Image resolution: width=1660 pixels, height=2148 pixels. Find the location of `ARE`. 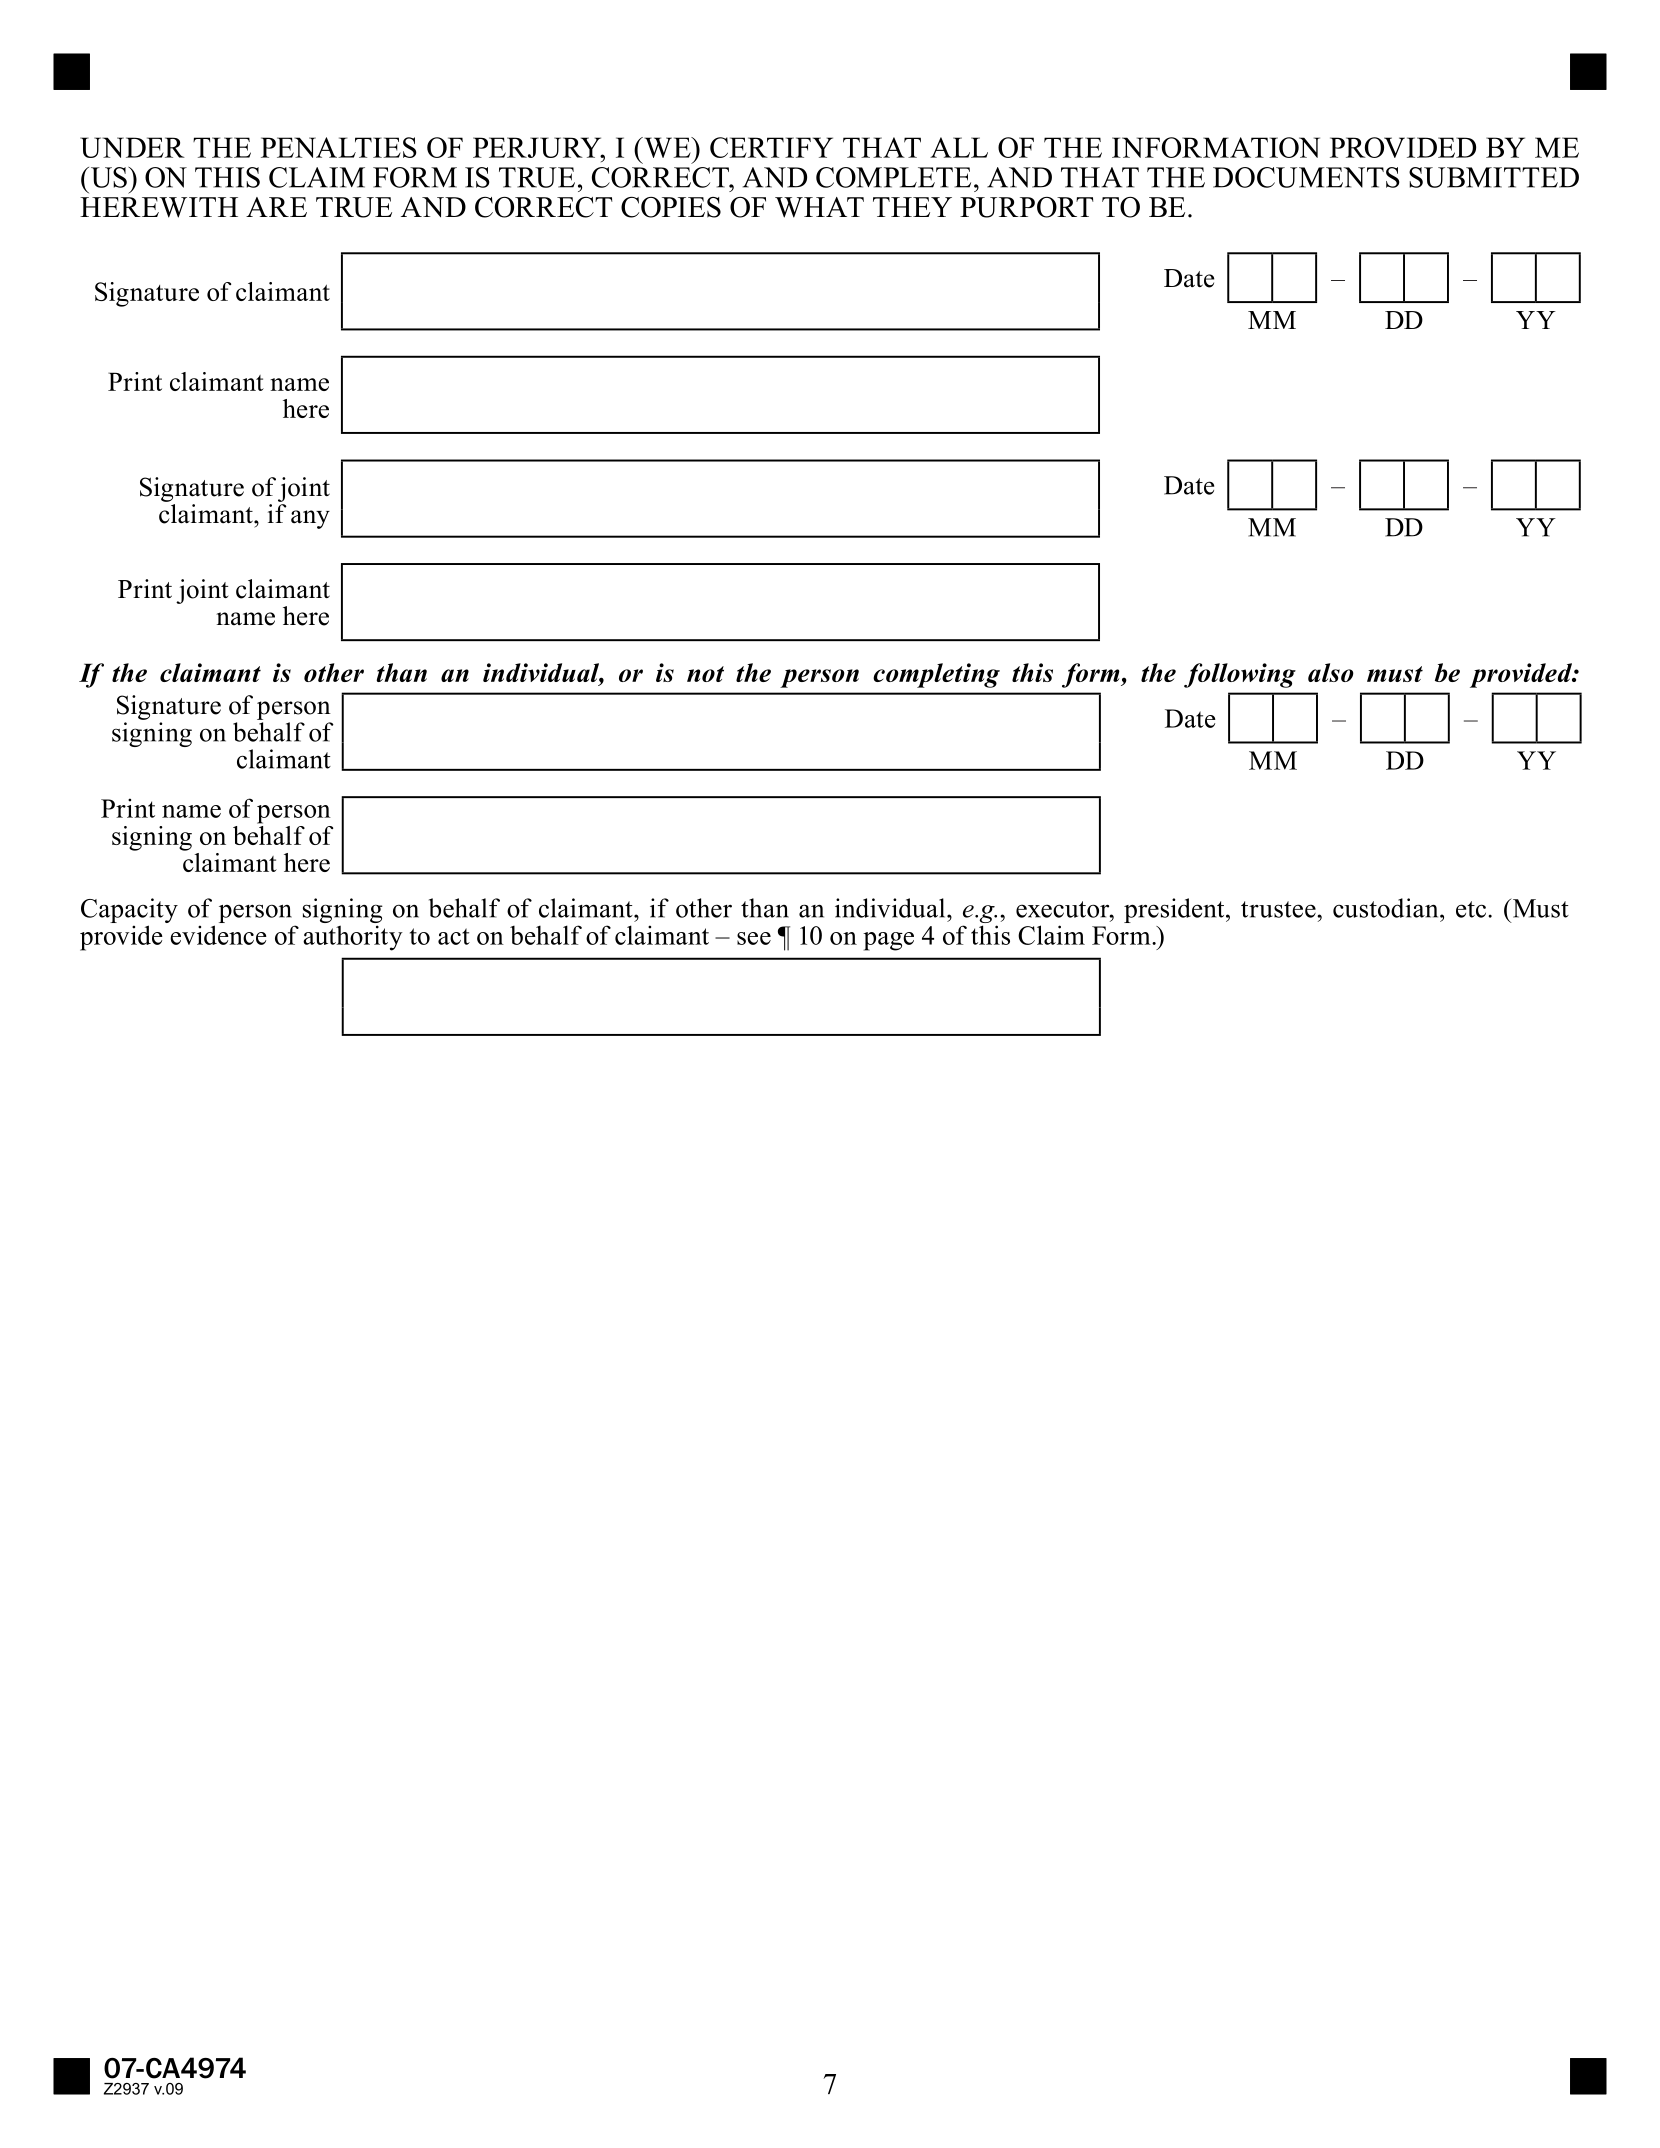

ARE is located at coordinates (276, 207).
